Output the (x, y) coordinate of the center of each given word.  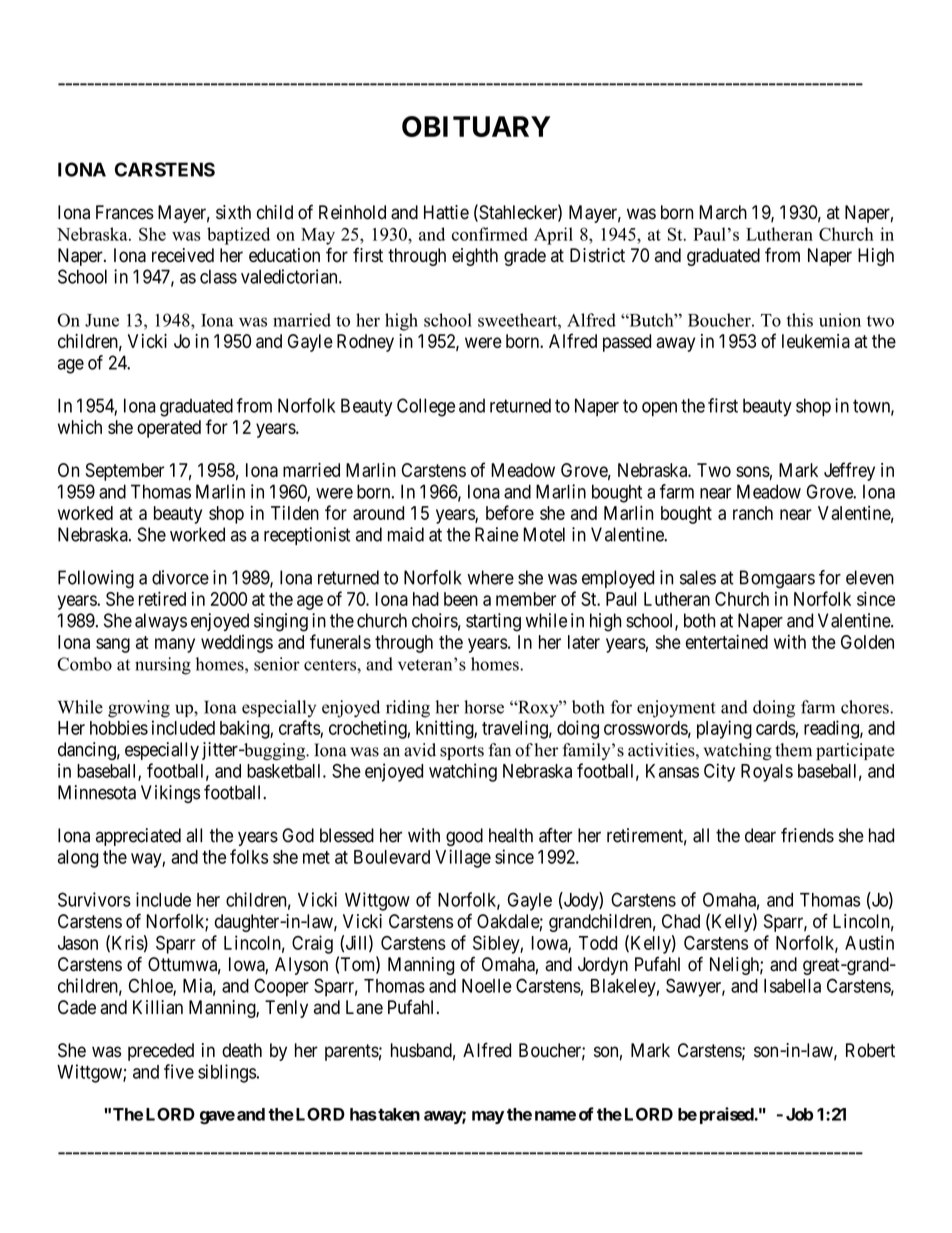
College (426, 407)
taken (398, 1114)
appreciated (138, 837)
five (179, 1071)
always (161, 622)
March (723, 212)
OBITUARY (476, 126)
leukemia (816, 341)
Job (799, 1114)
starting (493, 622)
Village (463, 858)
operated (169, 429)
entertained (727, 641)
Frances (125, 212)
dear (760, 835)
